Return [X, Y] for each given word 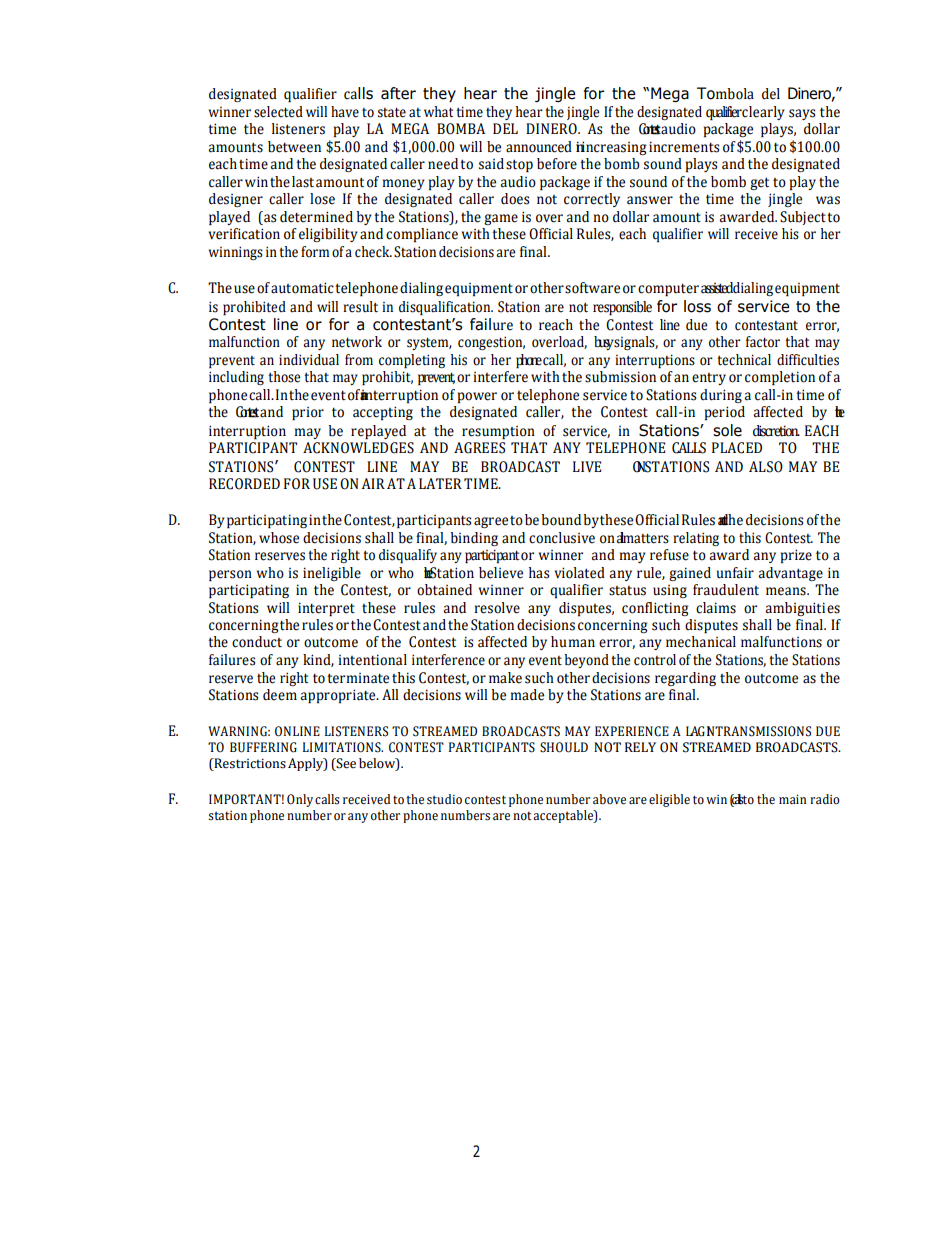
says [802, 114]
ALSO [766, 467]
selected [278, 112]
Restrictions [249, 763]
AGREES [479, 448]
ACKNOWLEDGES [358, 448]
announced [539, 147]
